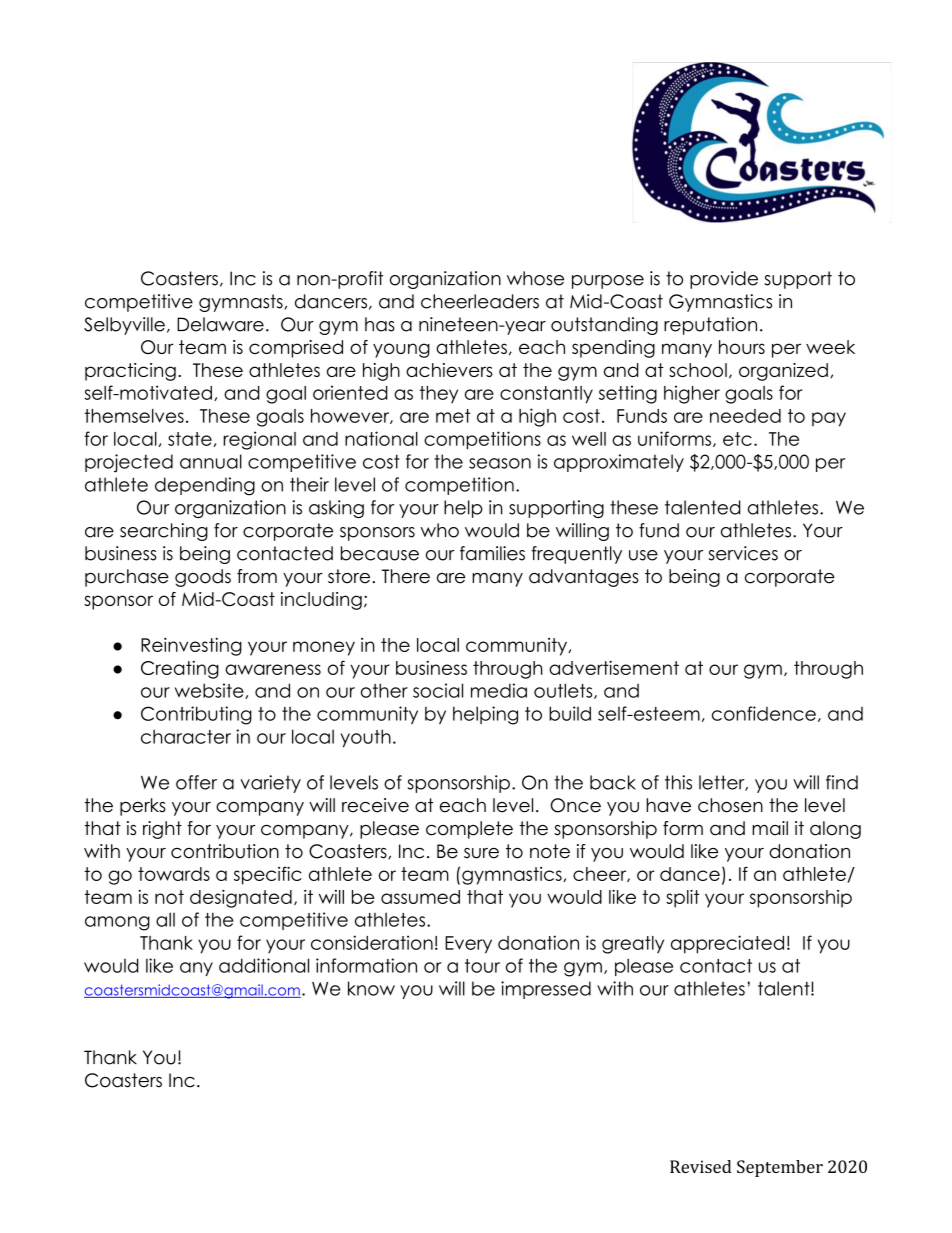  I want to click on Delaware, so click(220, 324).
